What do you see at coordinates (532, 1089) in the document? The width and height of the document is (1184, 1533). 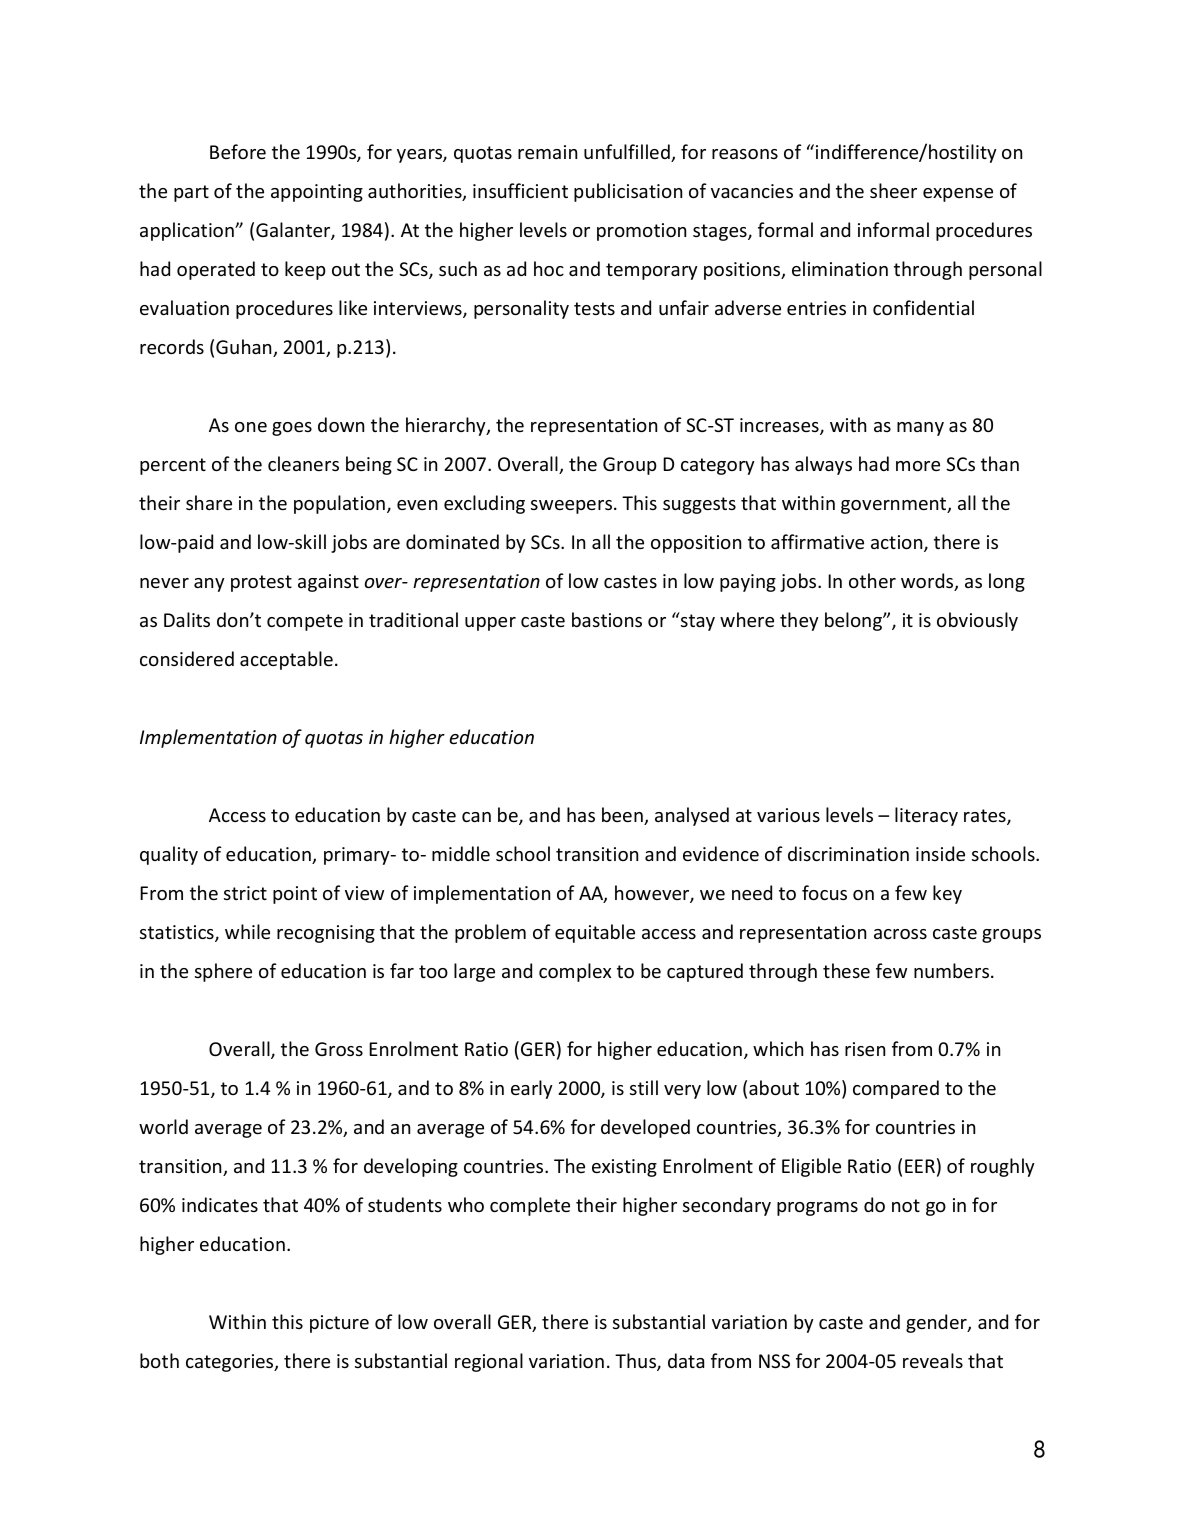 I see `early` at bounding box center [532, 1089].
